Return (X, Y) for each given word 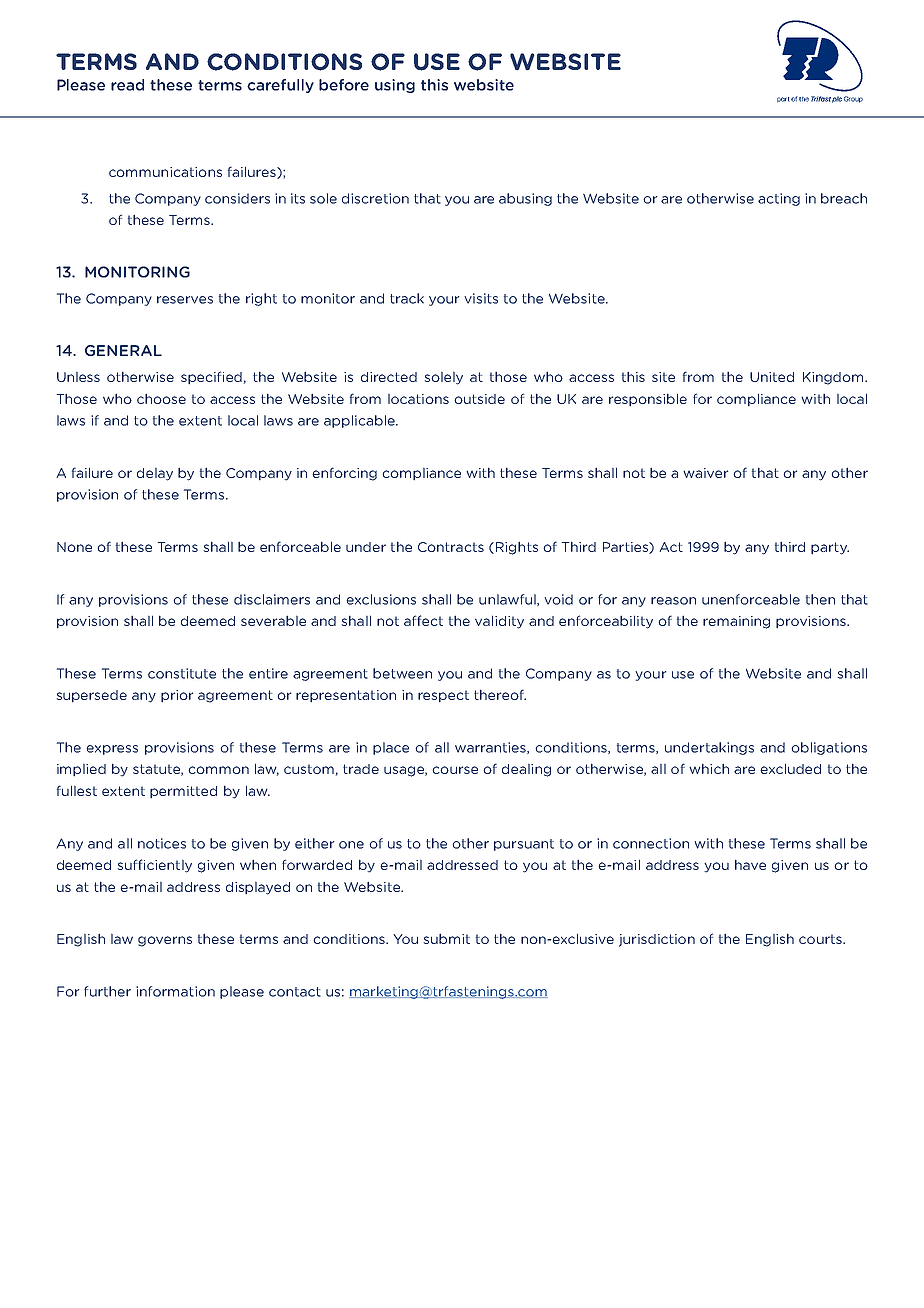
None (74, 547)
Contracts (451, 547)
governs (165, 941)
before (344, 85)
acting (779, 199)
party (830, 548)
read (127, 85)
